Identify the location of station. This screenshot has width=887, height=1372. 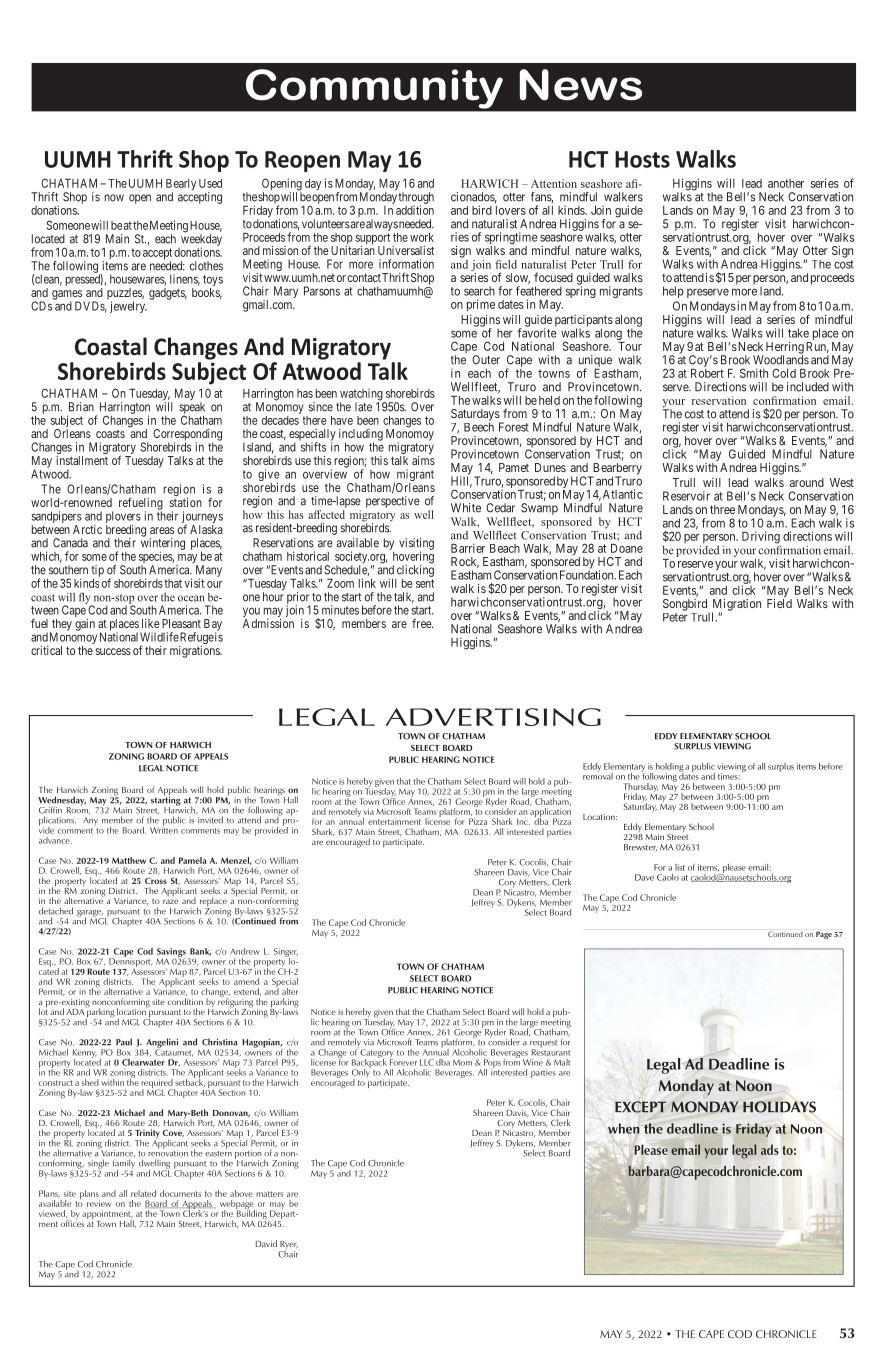
(186, 502).
